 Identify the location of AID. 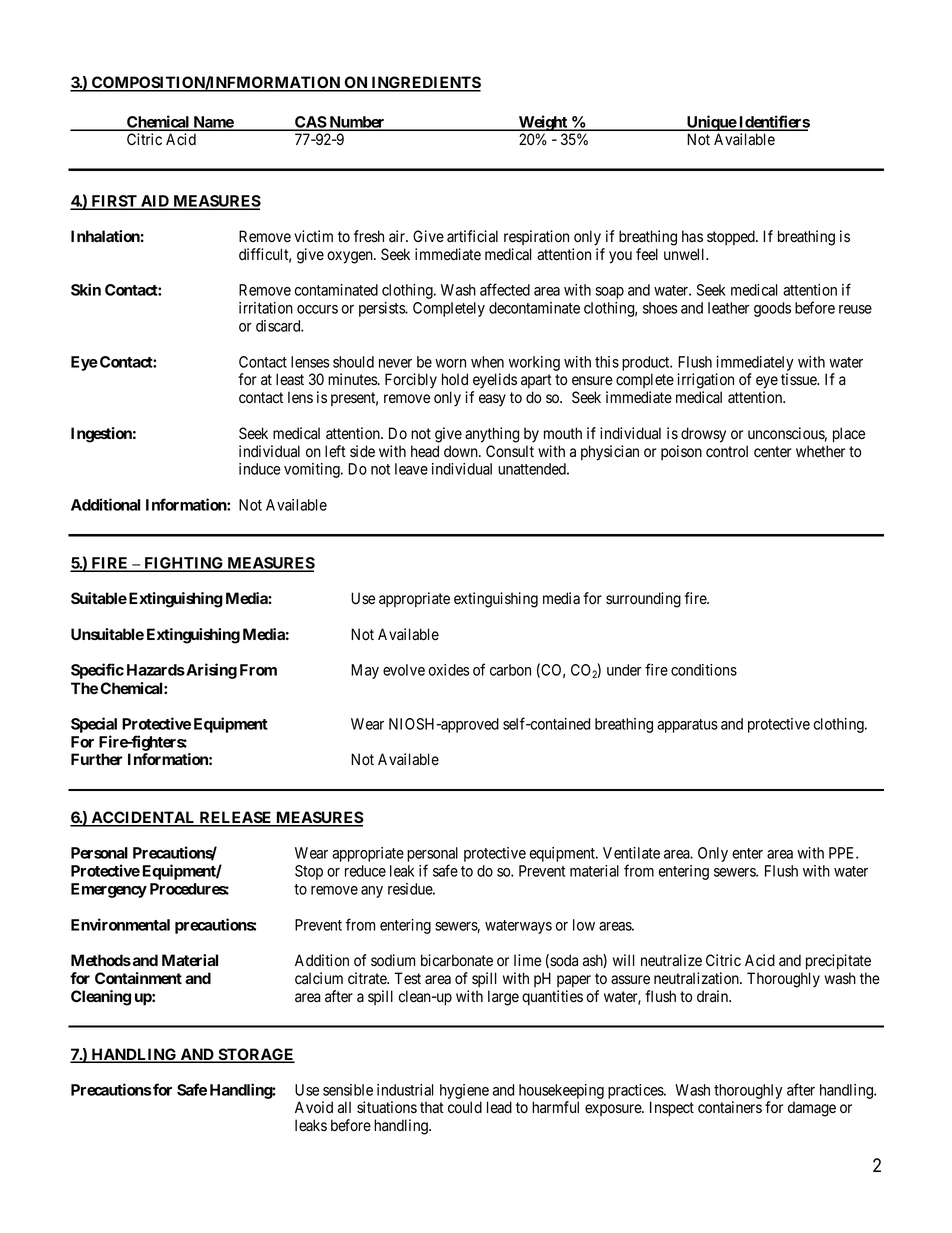
(155, 202).
